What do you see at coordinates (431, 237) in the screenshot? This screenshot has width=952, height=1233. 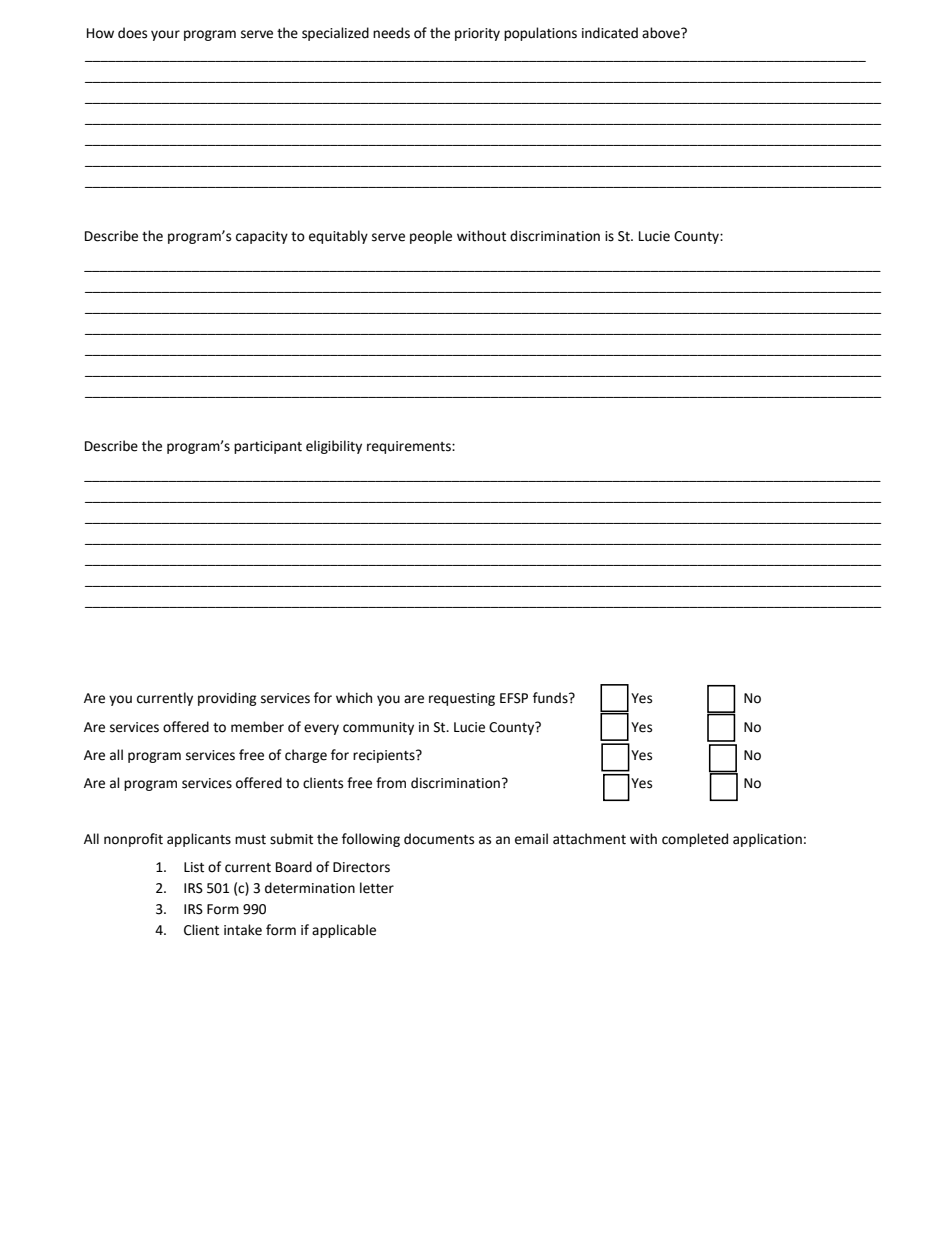 I see `people` at bounding box center [431, 237].
